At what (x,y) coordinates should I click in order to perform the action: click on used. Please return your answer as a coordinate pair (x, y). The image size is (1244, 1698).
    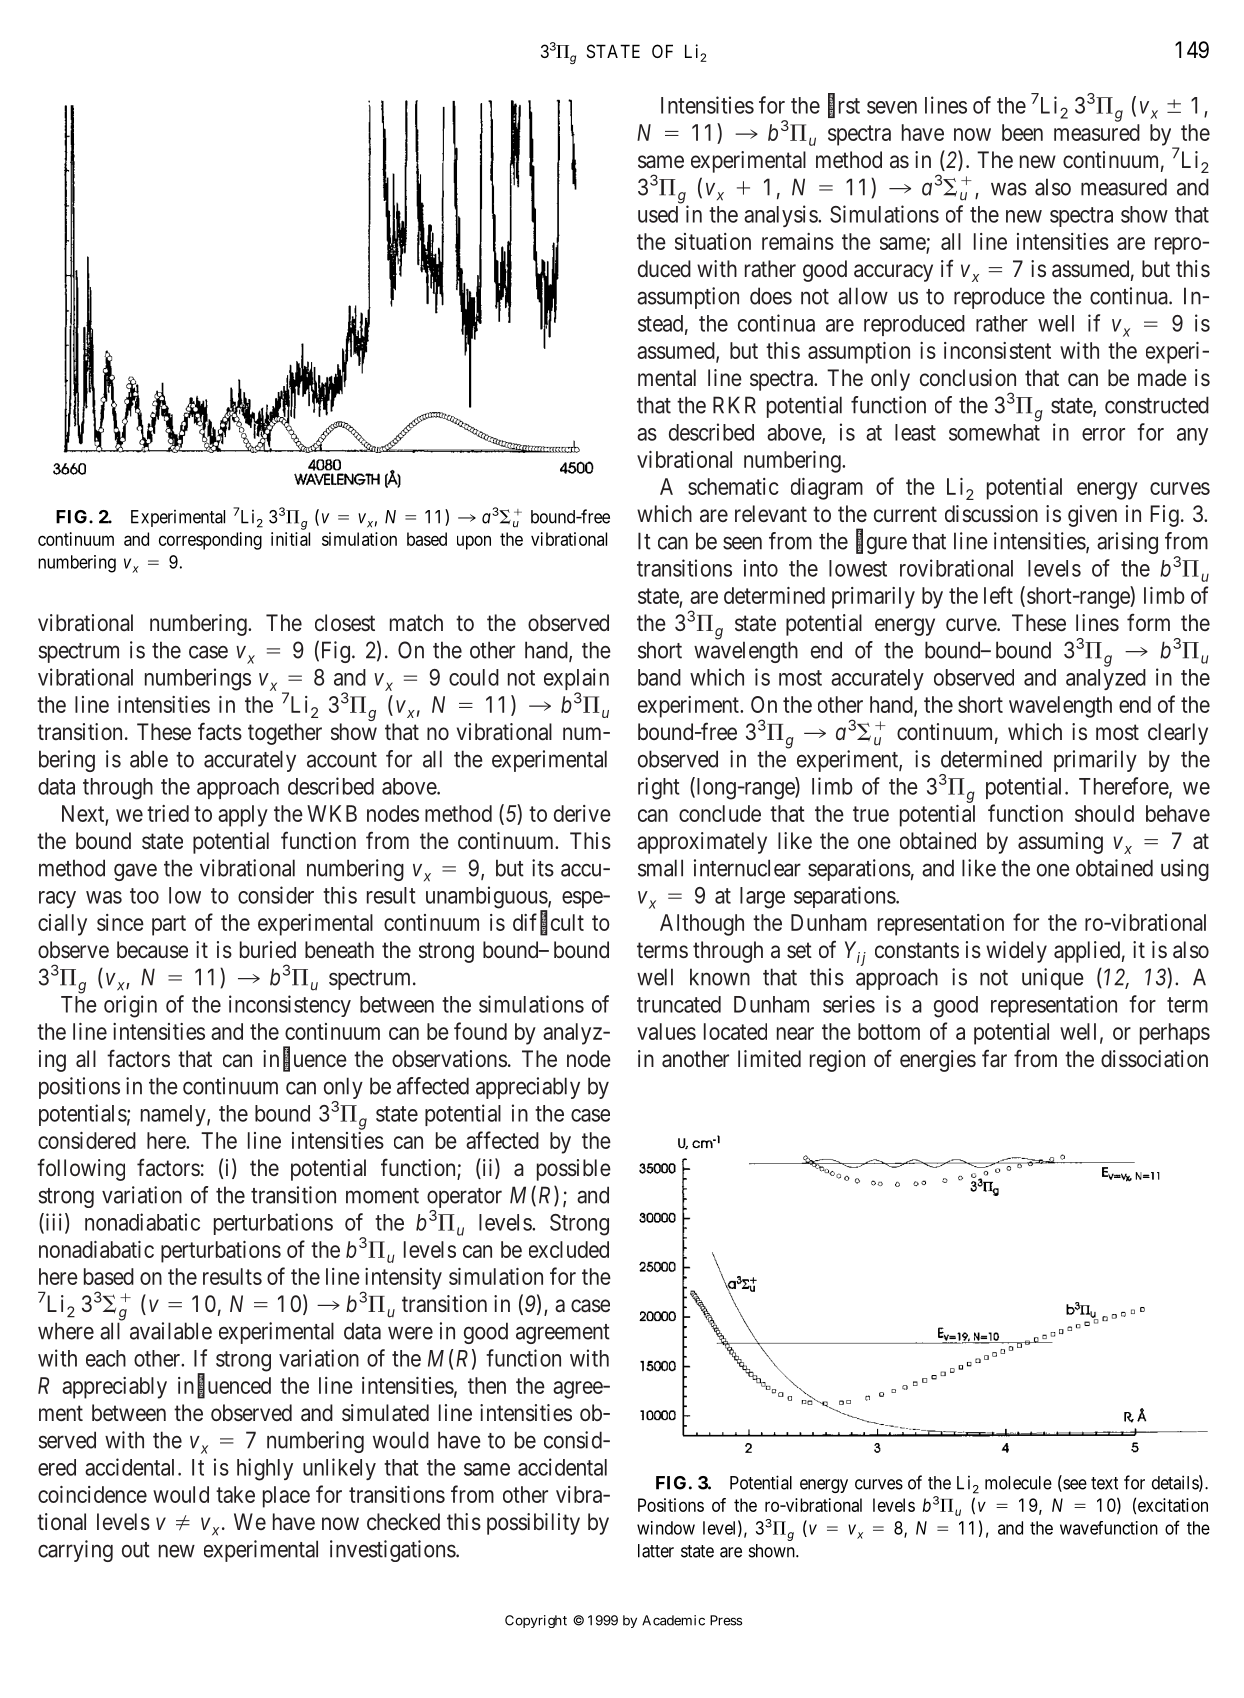
    Looking at the image, I should click on (658, 214).
